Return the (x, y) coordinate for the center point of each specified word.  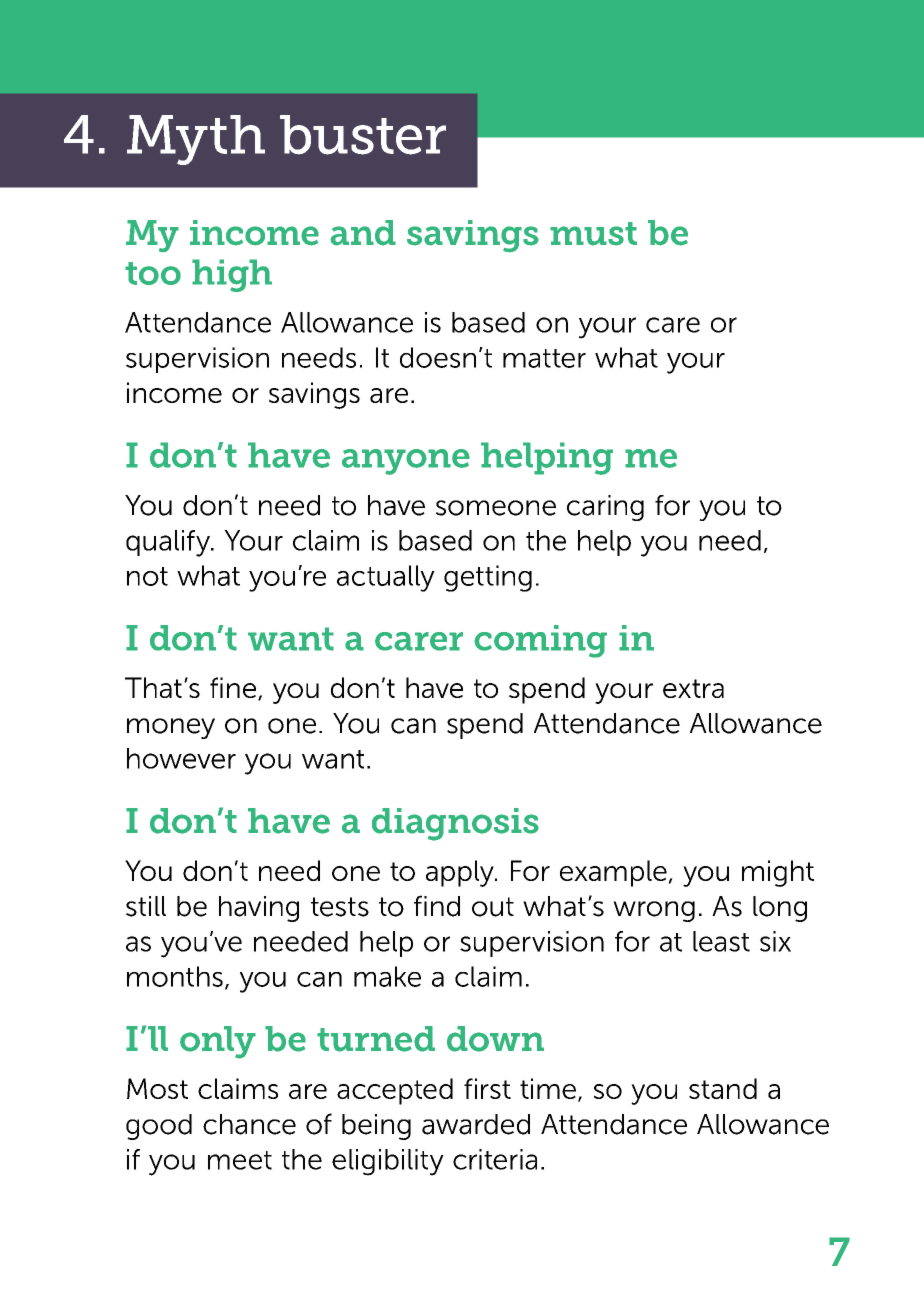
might (778, 873)
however (181, 758)
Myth (196, 140)
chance (249, 1124)
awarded (476, 1124)
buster (363, 135)
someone (496, 508)
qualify (169, 543)
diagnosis (455, 824)
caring (605, 508)
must (593, 234)
